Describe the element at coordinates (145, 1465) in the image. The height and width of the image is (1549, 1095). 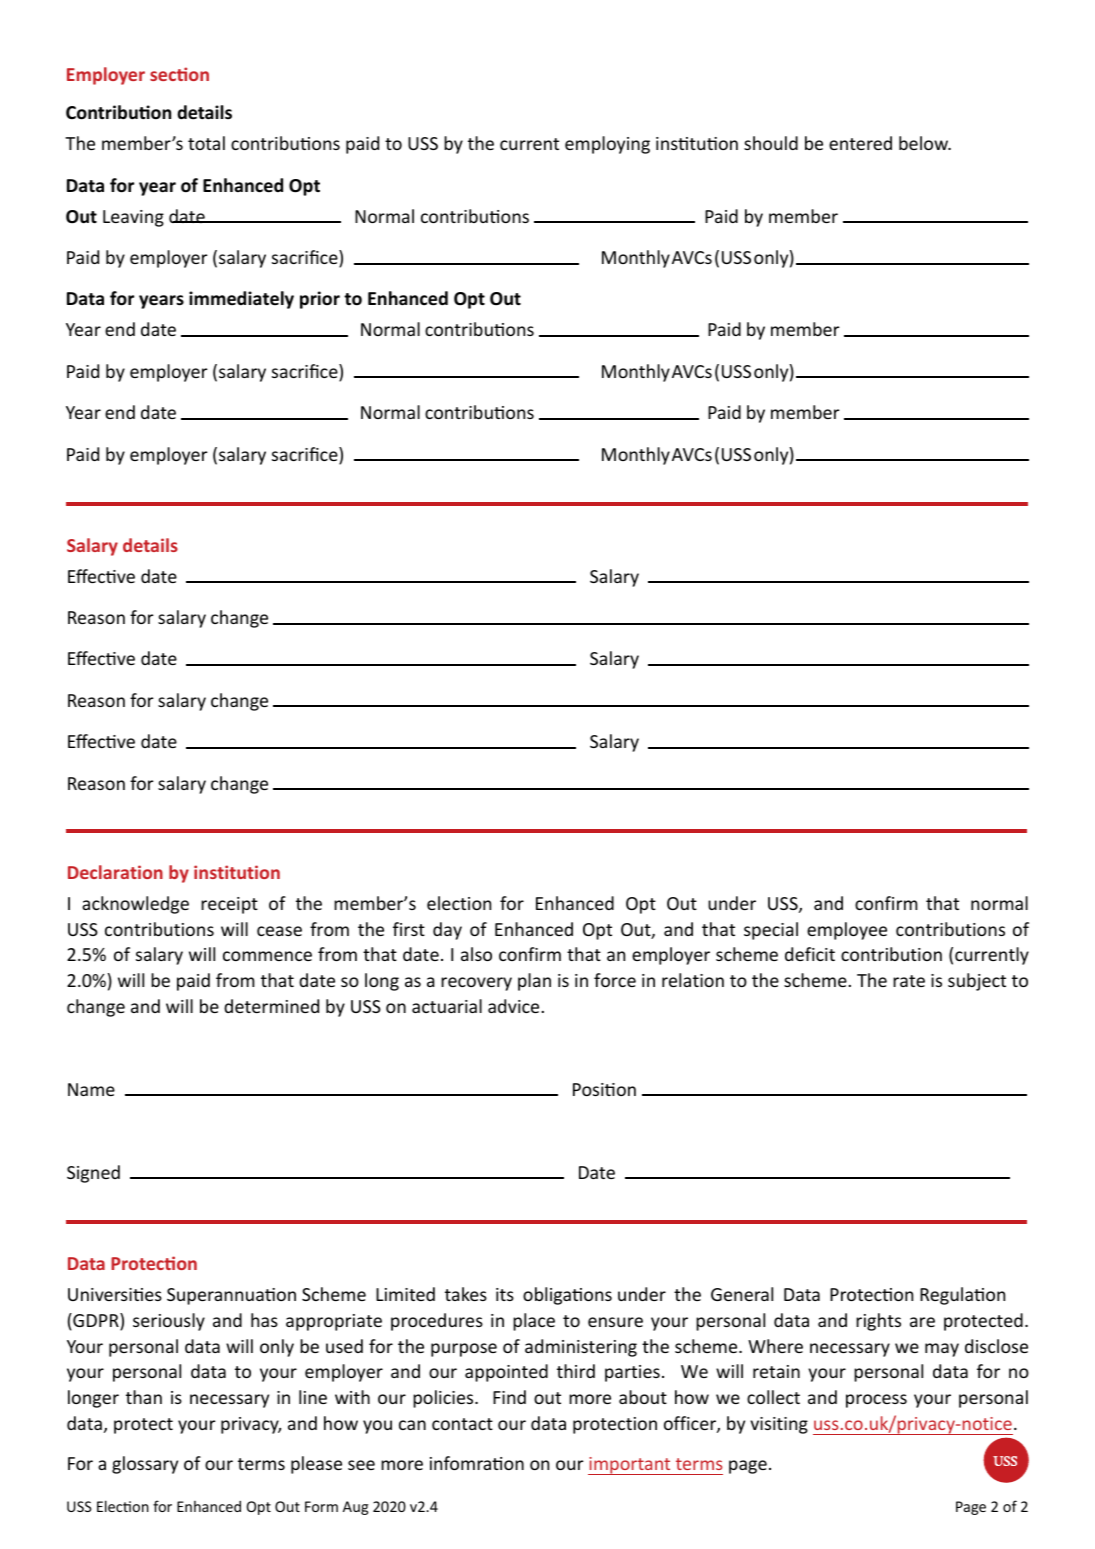
I see `glossary` at that location.
